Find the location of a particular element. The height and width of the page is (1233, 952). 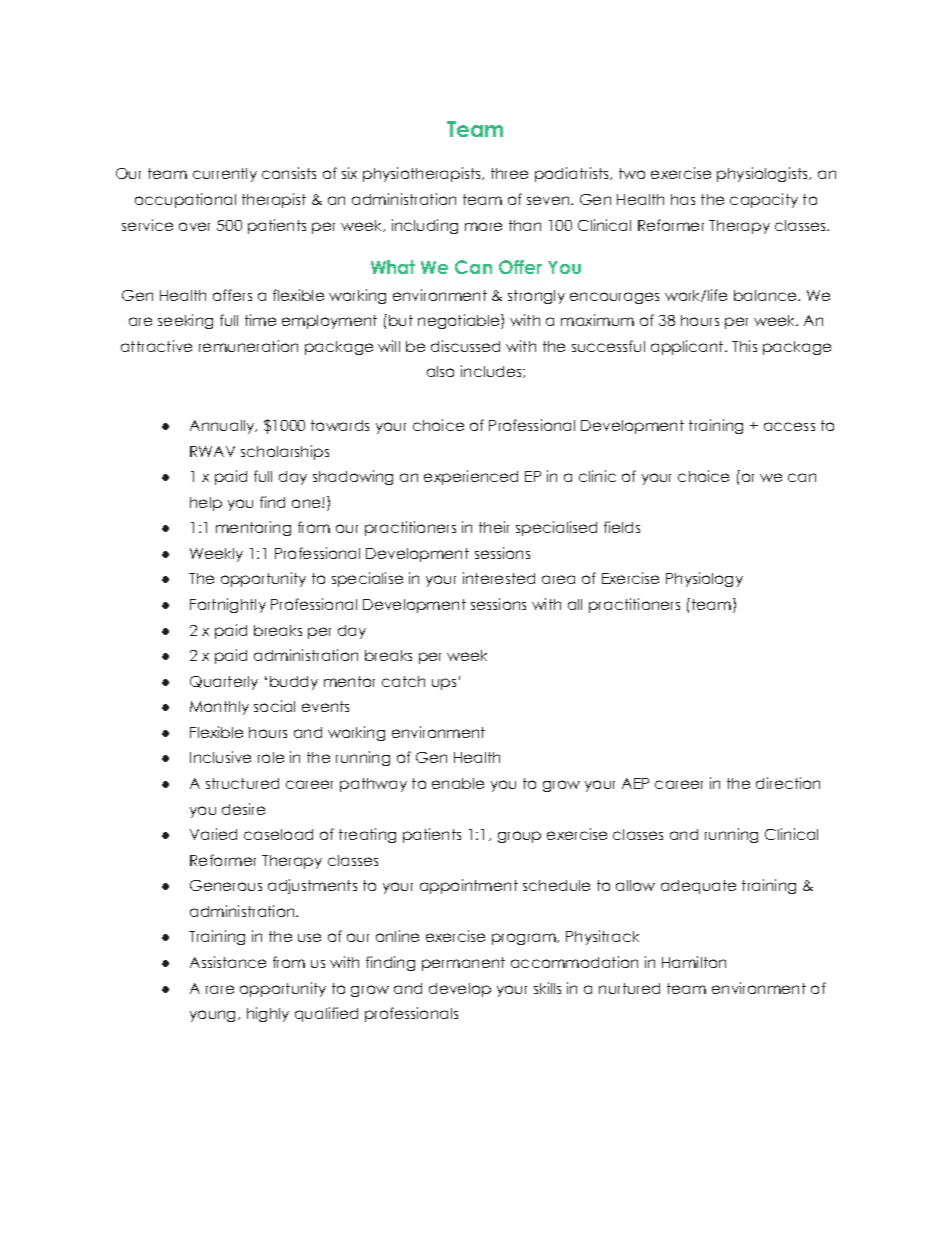

help is located at coordinates (206, 504).
